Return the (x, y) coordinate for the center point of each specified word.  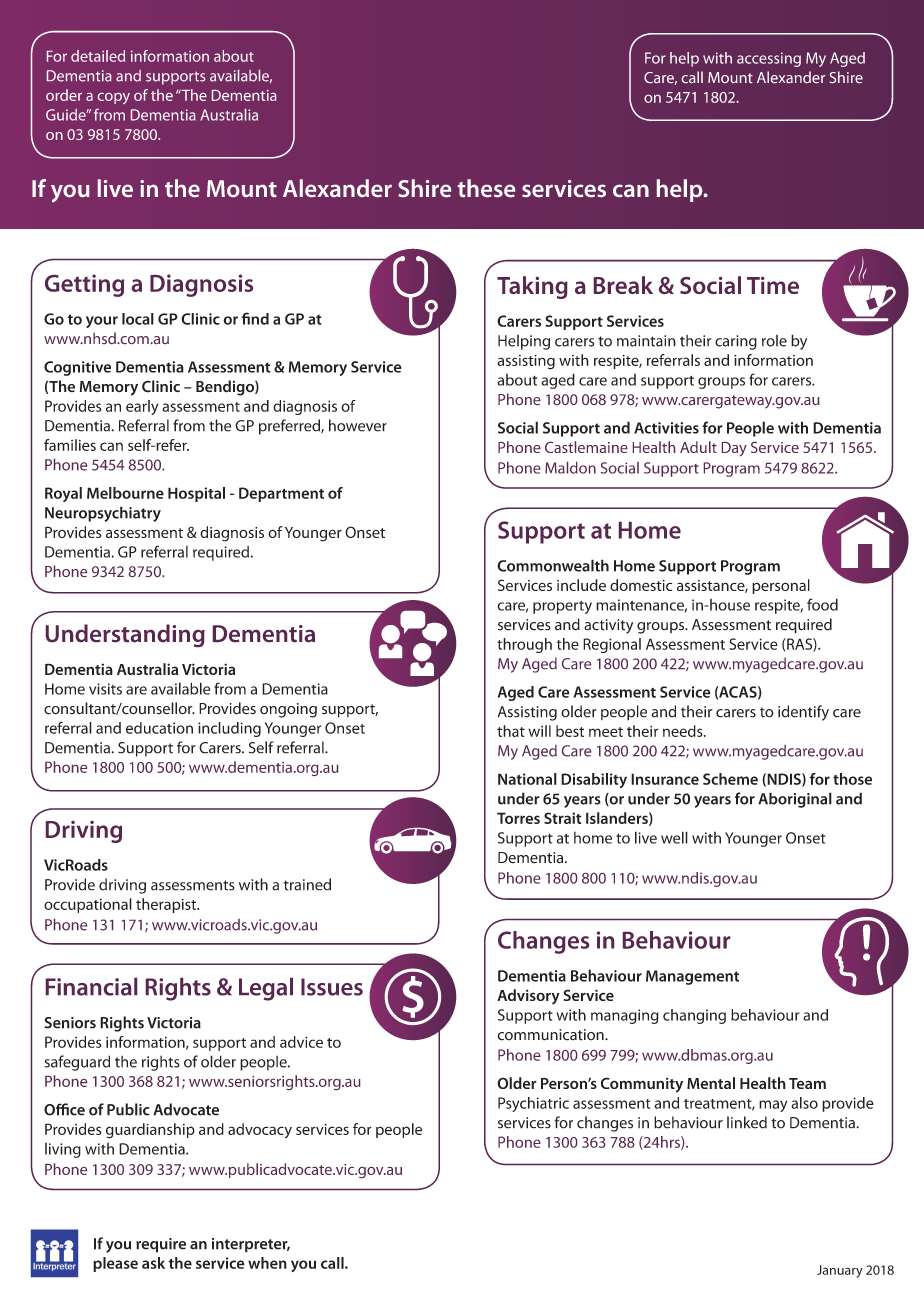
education (159, 728)
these (486, 188)
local (138, 319)
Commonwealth (553, 565)
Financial (91, 987)
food (822, 604)
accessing (769, 59)
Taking (532, 287)
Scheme (730, 779)
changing (694, 1016)
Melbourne (125, 493)
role (774, 341)
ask (153, 1263)
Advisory (528, 997)
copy (114, 98)
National (527, 779)
